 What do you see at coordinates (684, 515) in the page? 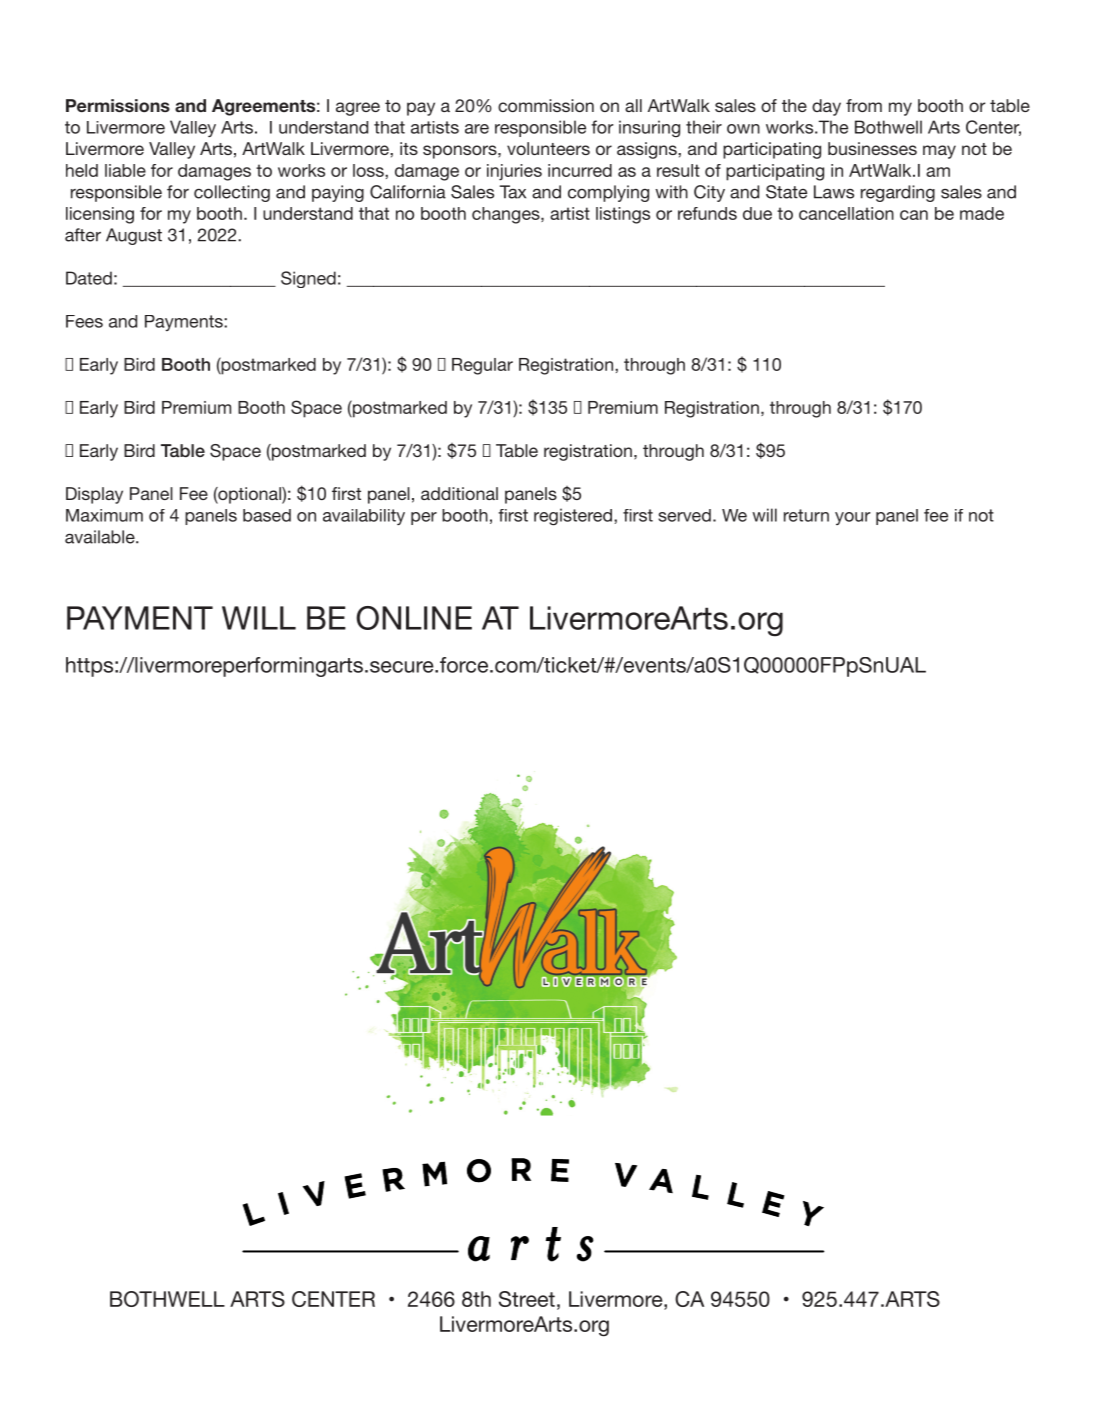
I see `served` at bounding box center [684, 515].
